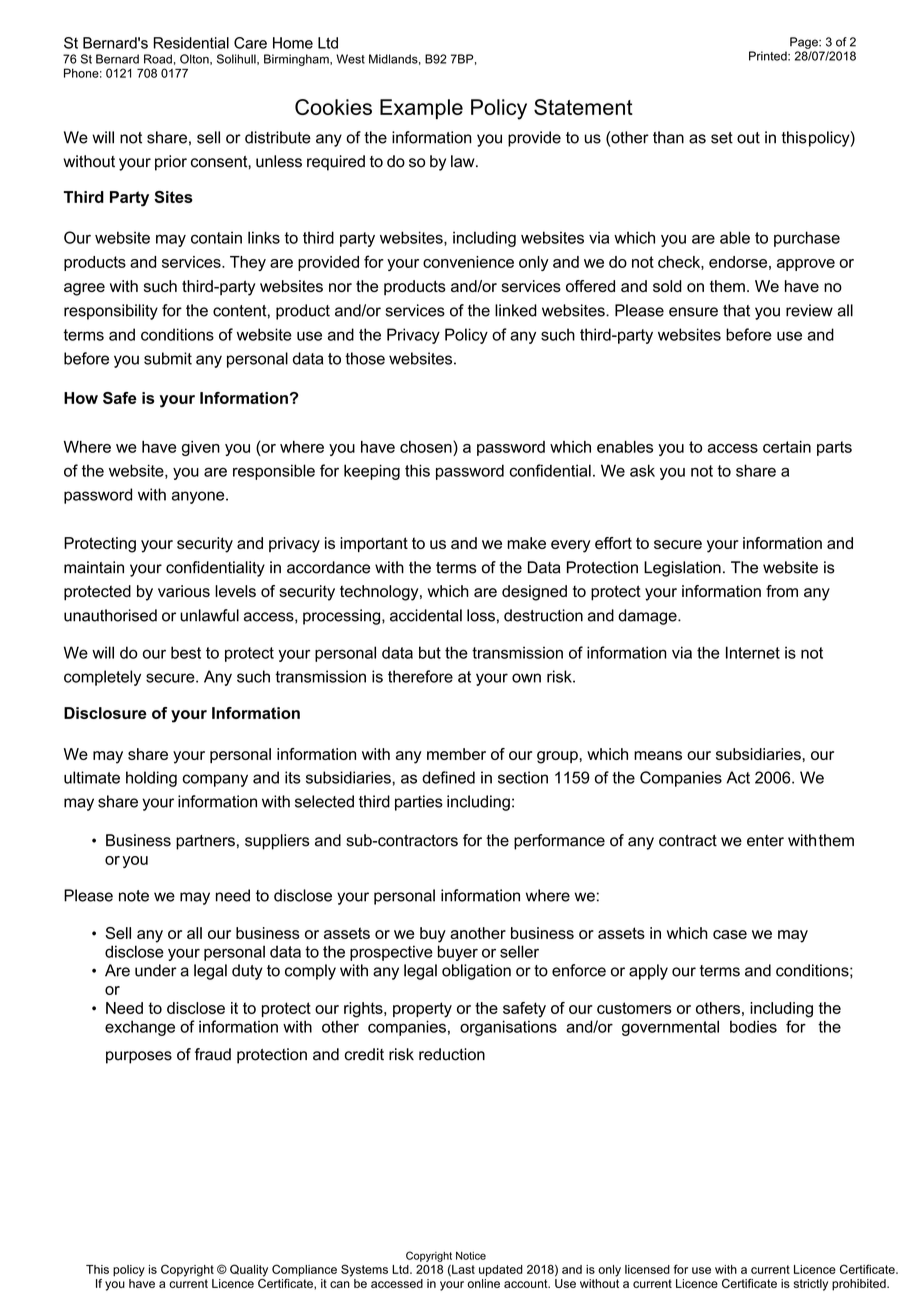 This screenshot has height=1308, width=924. What do you see at coordinates (471, 1256) in the screenshot?
I see `Notice` at bounding box center [471, 1256].
